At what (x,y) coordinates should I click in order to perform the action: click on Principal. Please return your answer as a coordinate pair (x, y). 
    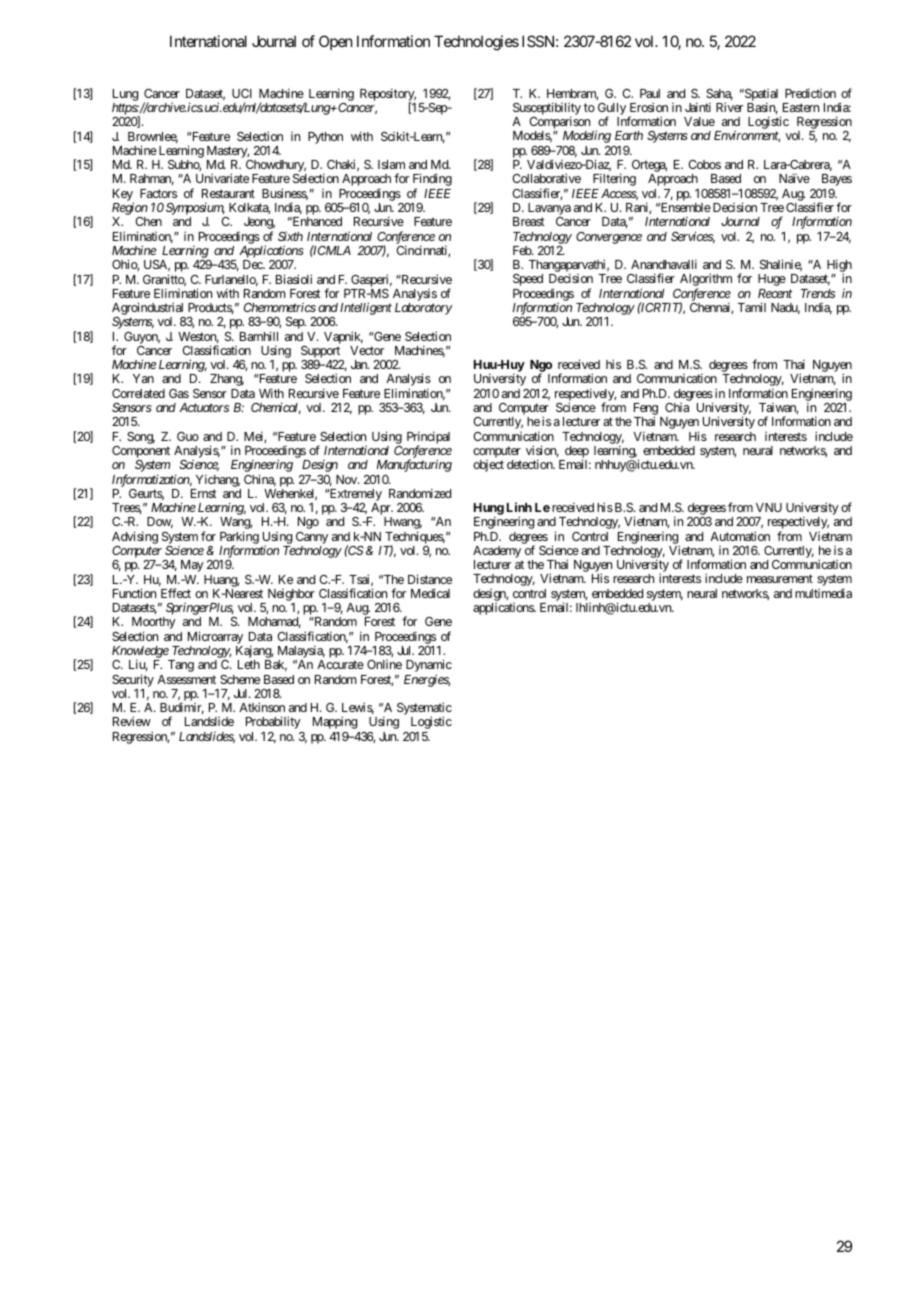
    Looking at the image, I should click on (428, 438).
